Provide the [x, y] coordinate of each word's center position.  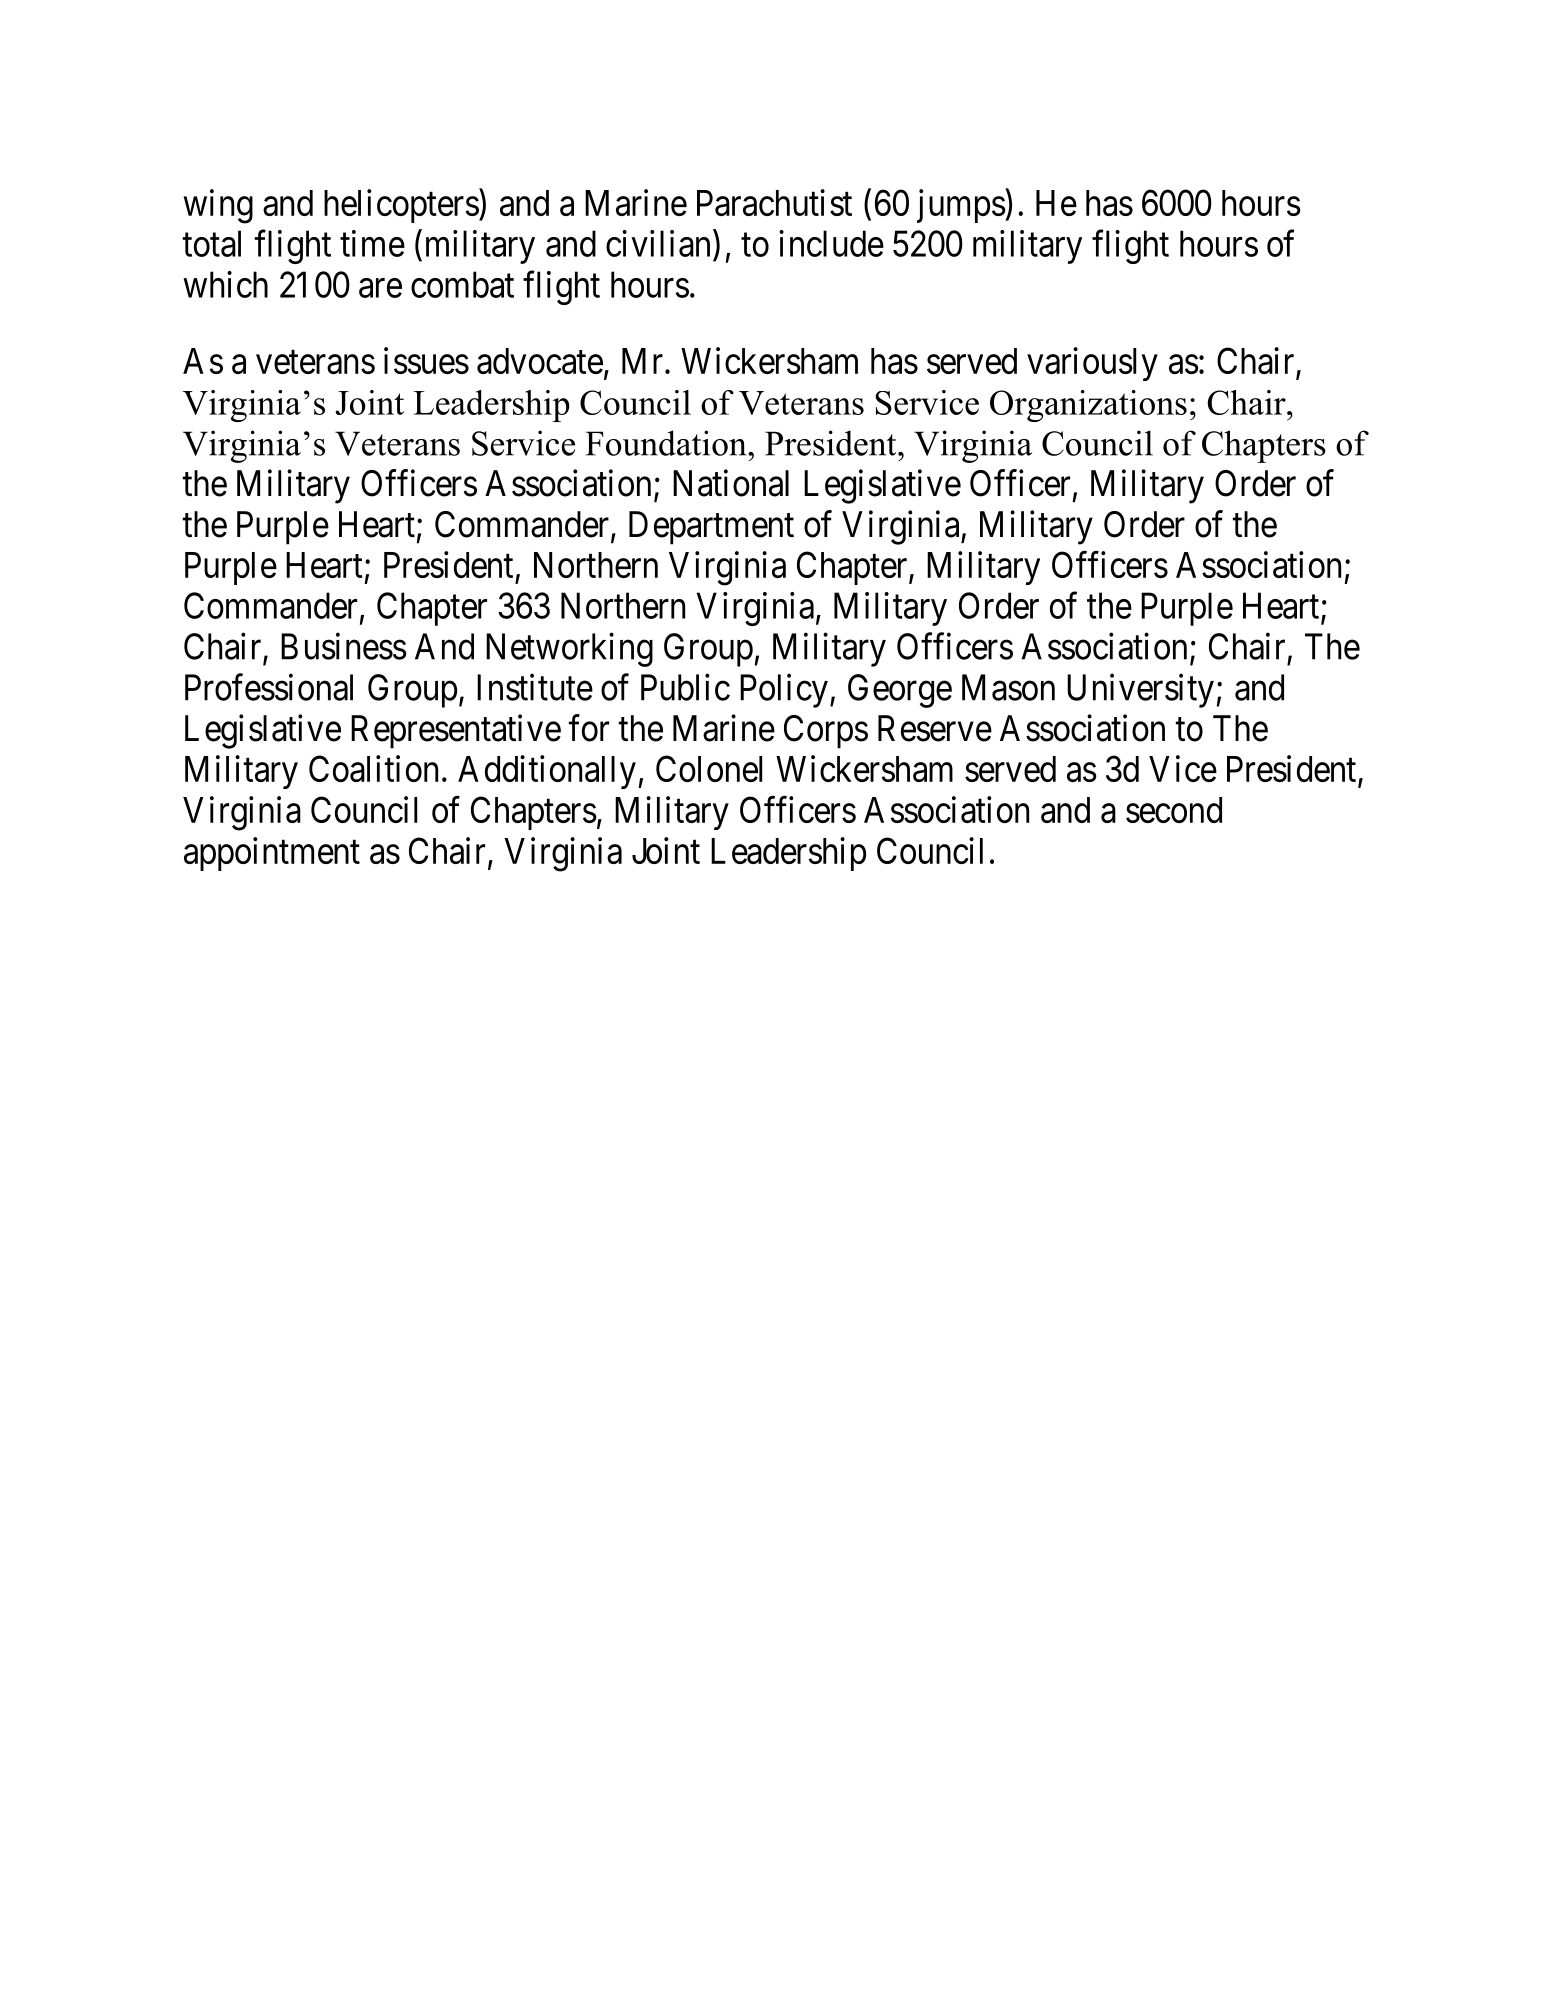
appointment [272, 854]
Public [685, 687]
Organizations [1088, 406]
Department [711, 528]
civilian [658, 243]
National [731, 483]
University [1140, 691]
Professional [269, 687]
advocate [540, 361]
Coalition [373, 768]
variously [1092, 364]
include [831, 243]
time [372, 243]
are [380, 288]
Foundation [667, 443]
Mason [1008, 687]
